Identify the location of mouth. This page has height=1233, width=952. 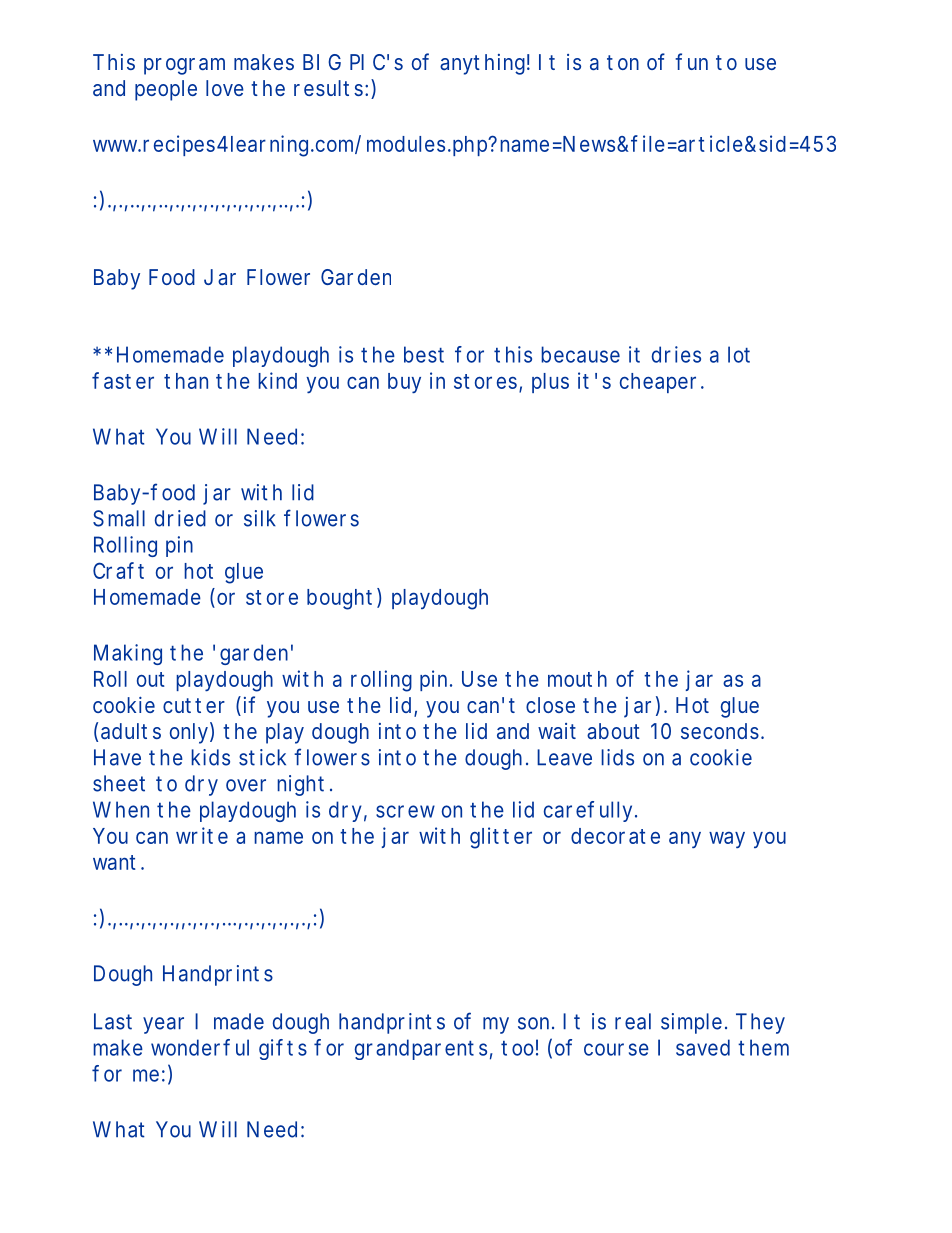
(577, 679).
